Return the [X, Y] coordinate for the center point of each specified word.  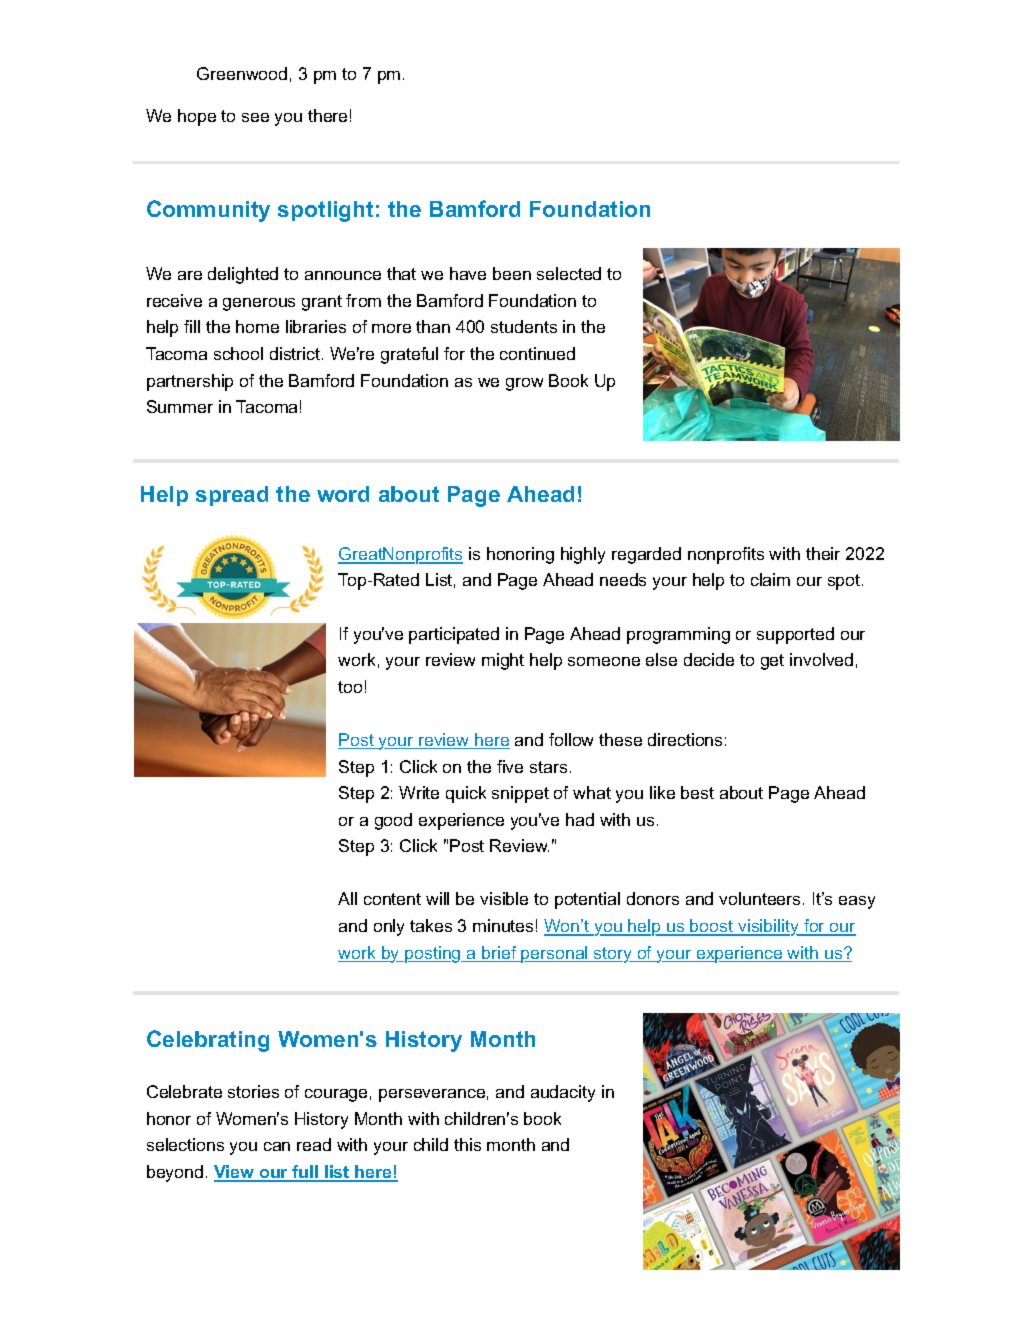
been [512, 273]
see [255, 117]
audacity [563, 1093]
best [697, 792]
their [823, 553]
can [277, 1146]
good [393, 821]
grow [524, 384]
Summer [180, 406]
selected [569, 273]
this [467, 1144]
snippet [520, 794]
